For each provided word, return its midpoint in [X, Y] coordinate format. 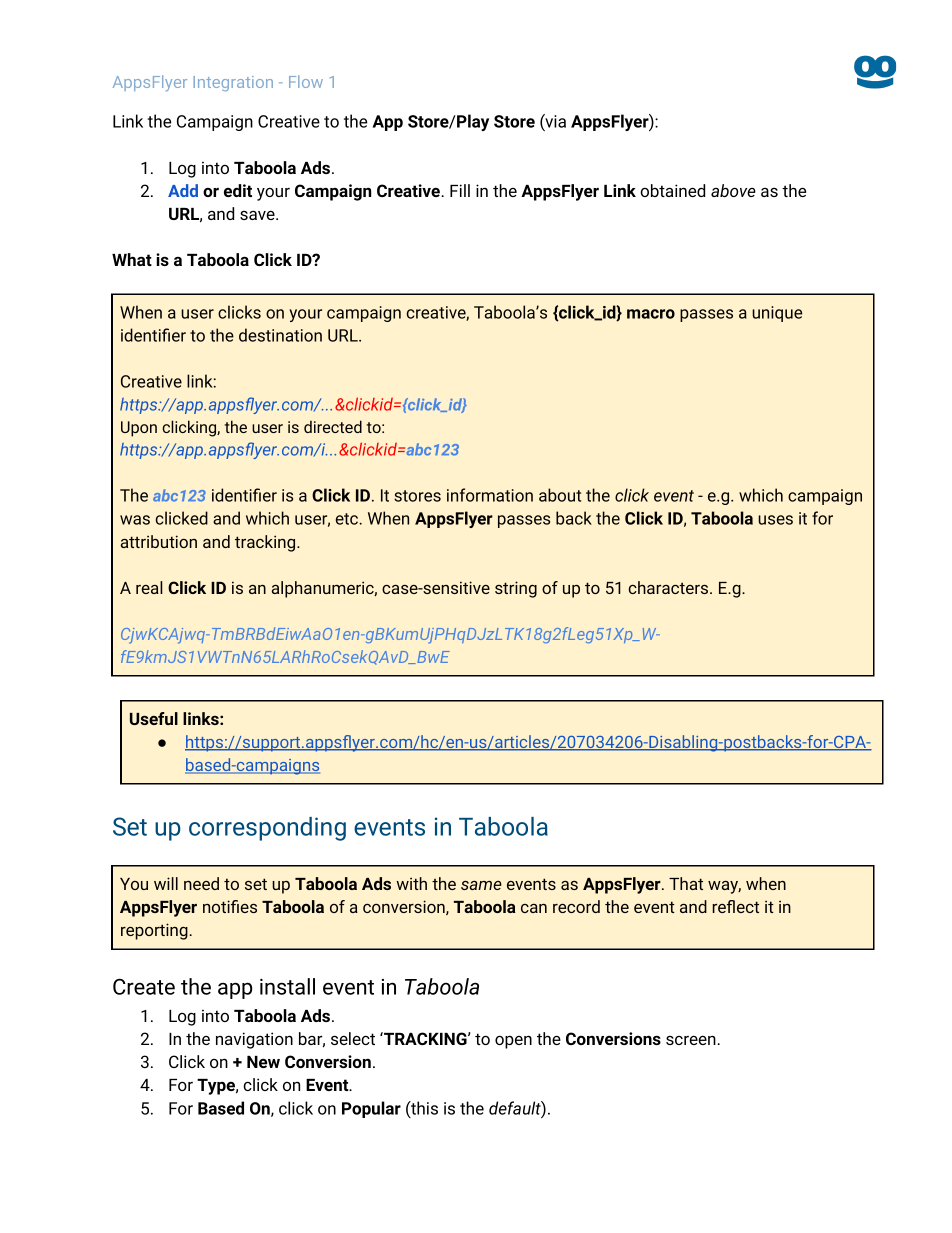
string [516, 589]
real [149, 587]
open [513, 1042]
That [686, 883]
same [481, 885]
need [201, 883]
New [263, 1062]
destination [280, 335]
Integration [233, 83]
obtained [672, 190]
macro [651, 314]
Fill [460, 190]
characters [668, 587]
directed [333, 426]
